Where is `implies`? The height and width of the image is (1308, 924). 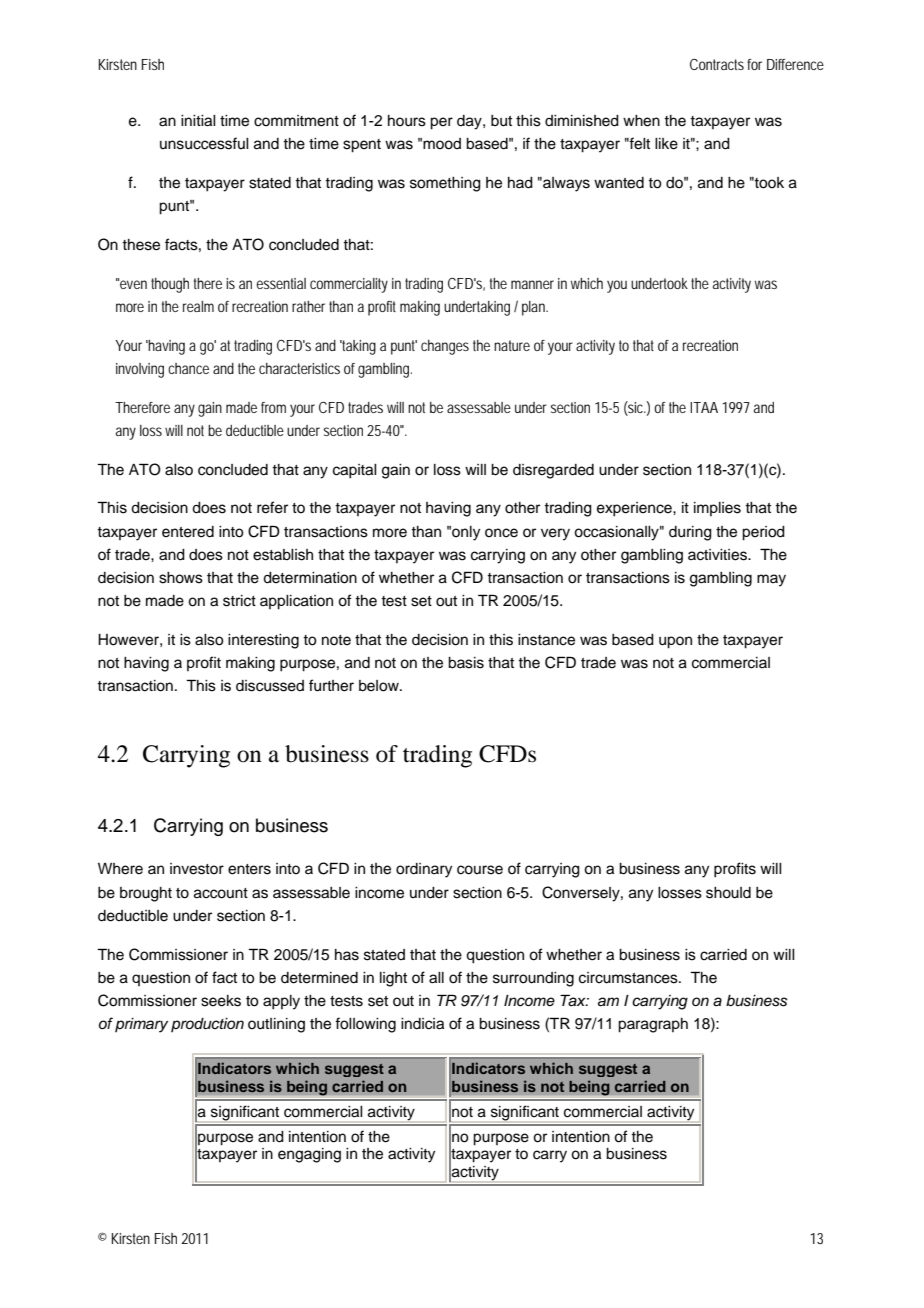
implies is located at coordinates (717, 509).
